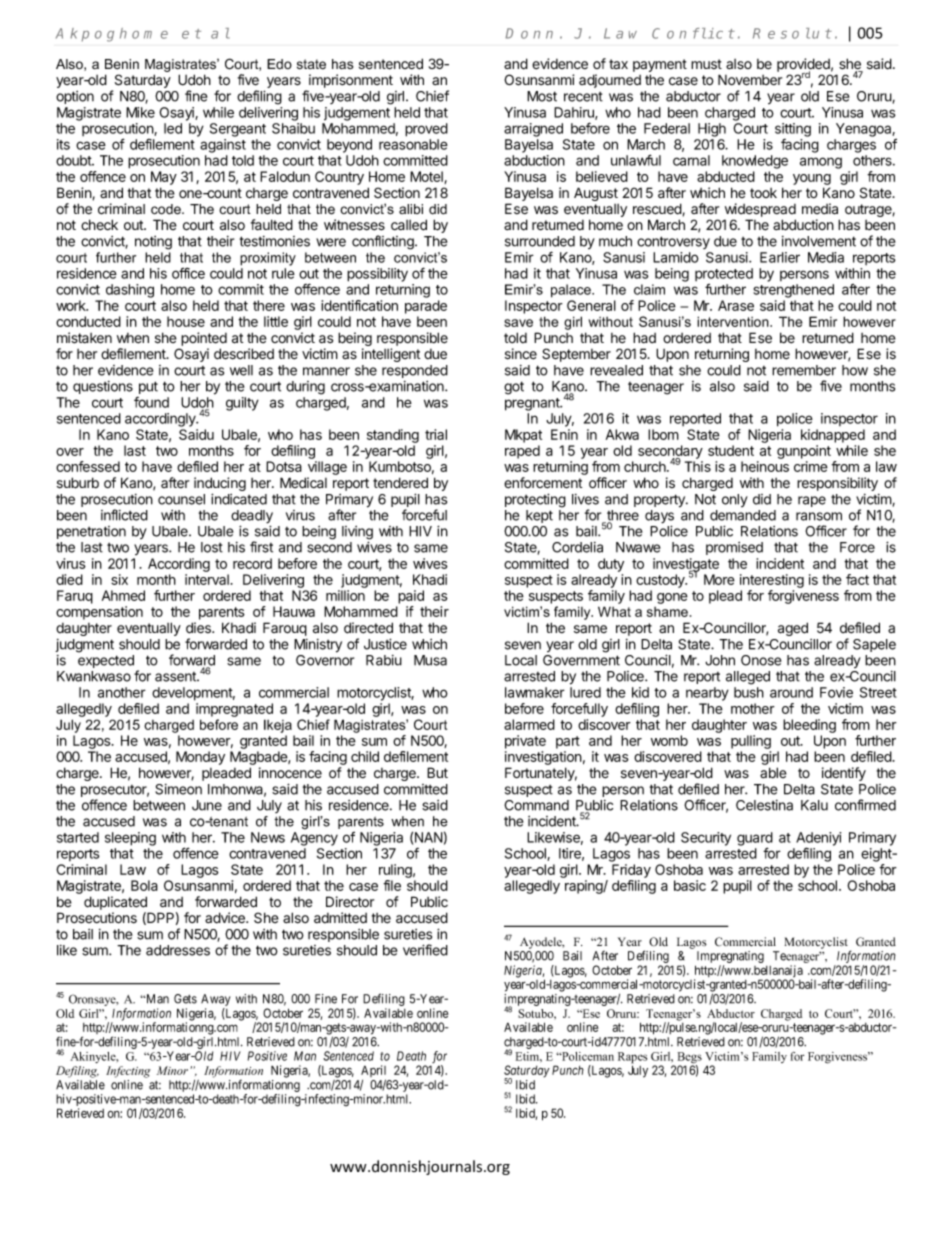  Describe the element at coordinates (542, 96) in the screenshot. I see `Most` at that location.
